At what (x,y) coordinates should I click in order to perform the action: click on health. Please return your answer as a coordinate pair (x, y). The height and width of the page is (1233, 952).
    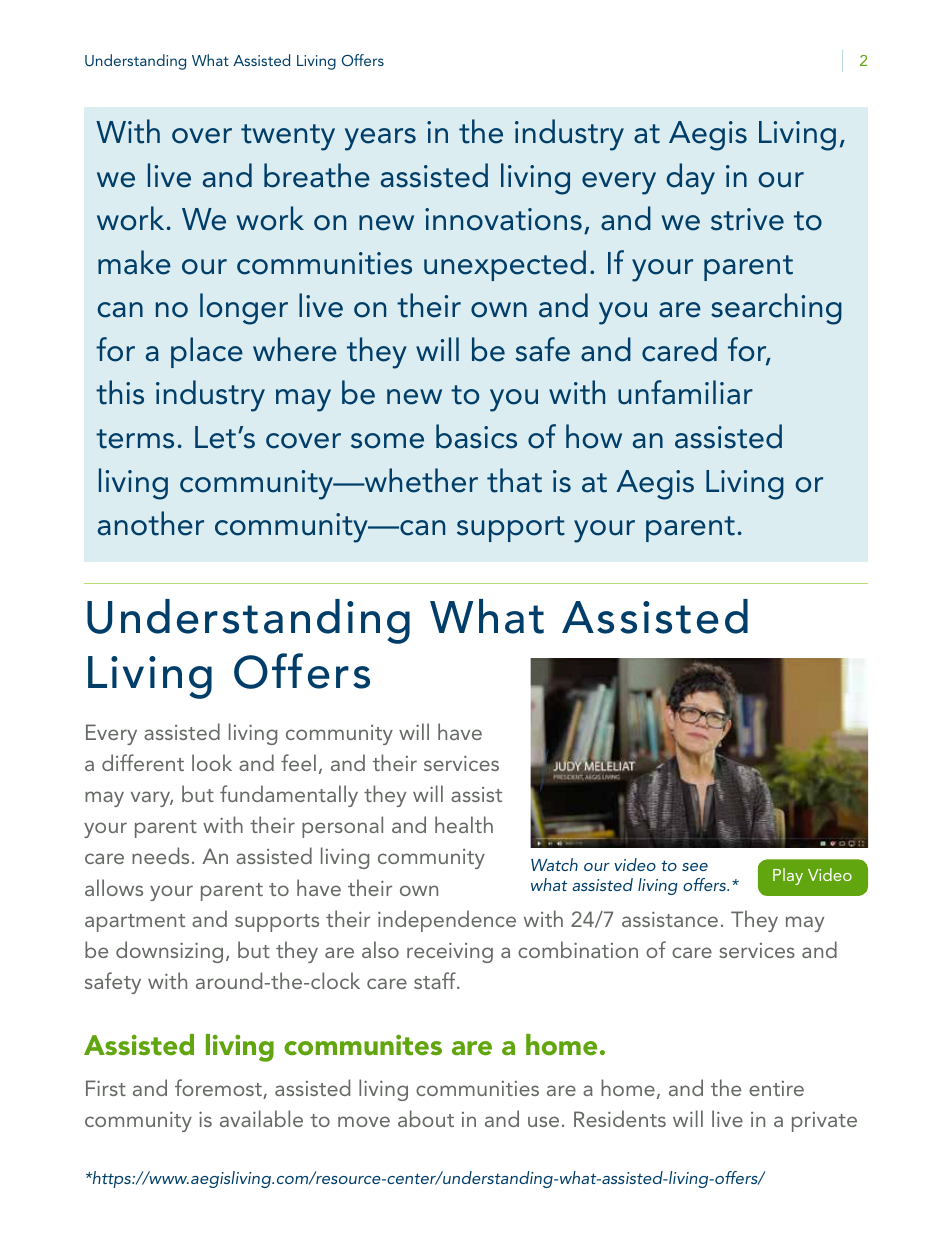
    Looking at the image, I should click on (464, 824).
